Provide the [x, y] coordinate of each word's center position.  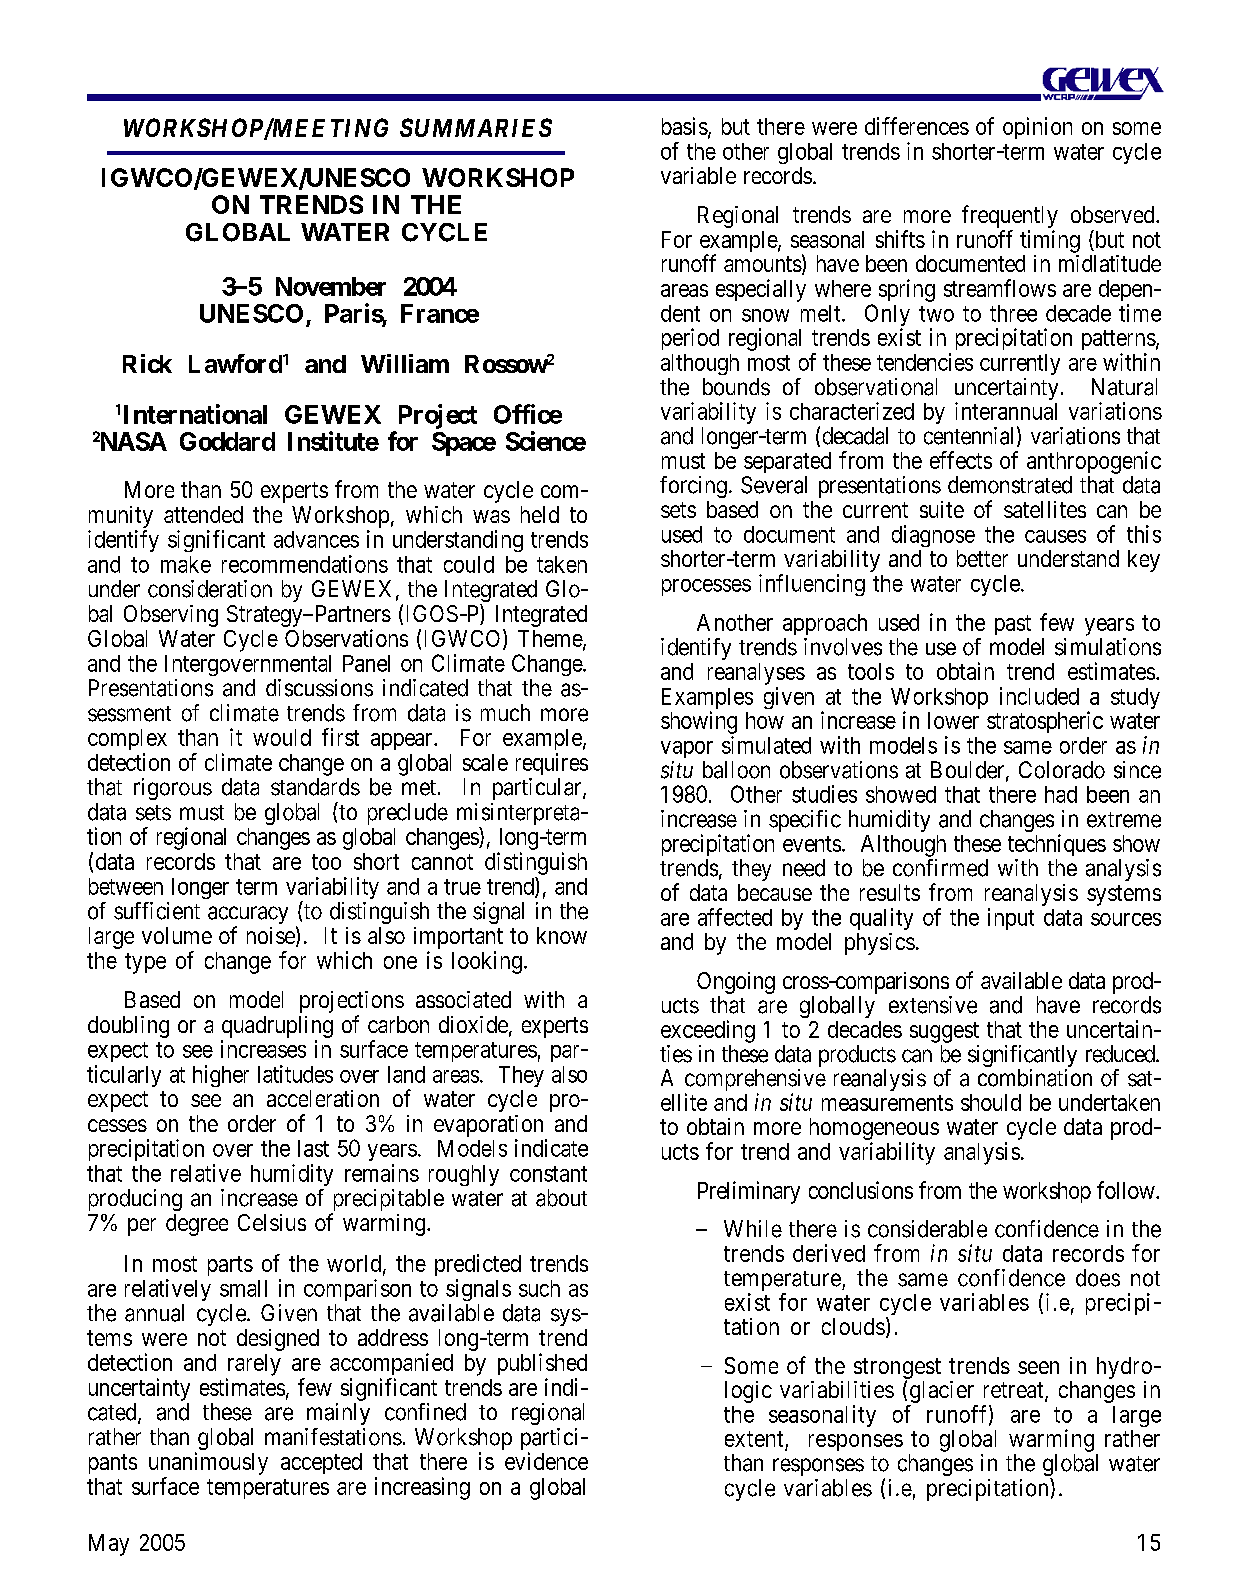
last [313, 1148]
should [991, 1102]
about [561, 1198]
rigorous [173, 789]
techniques [1057, 845]
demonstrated [1010, 485]
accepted [321, 1463]
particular [538, 789]
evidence [546, 1461]
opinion [1037, 128]
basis [685, 126]
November [331, 286]
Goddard [227, 441]
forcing [693, 487]
